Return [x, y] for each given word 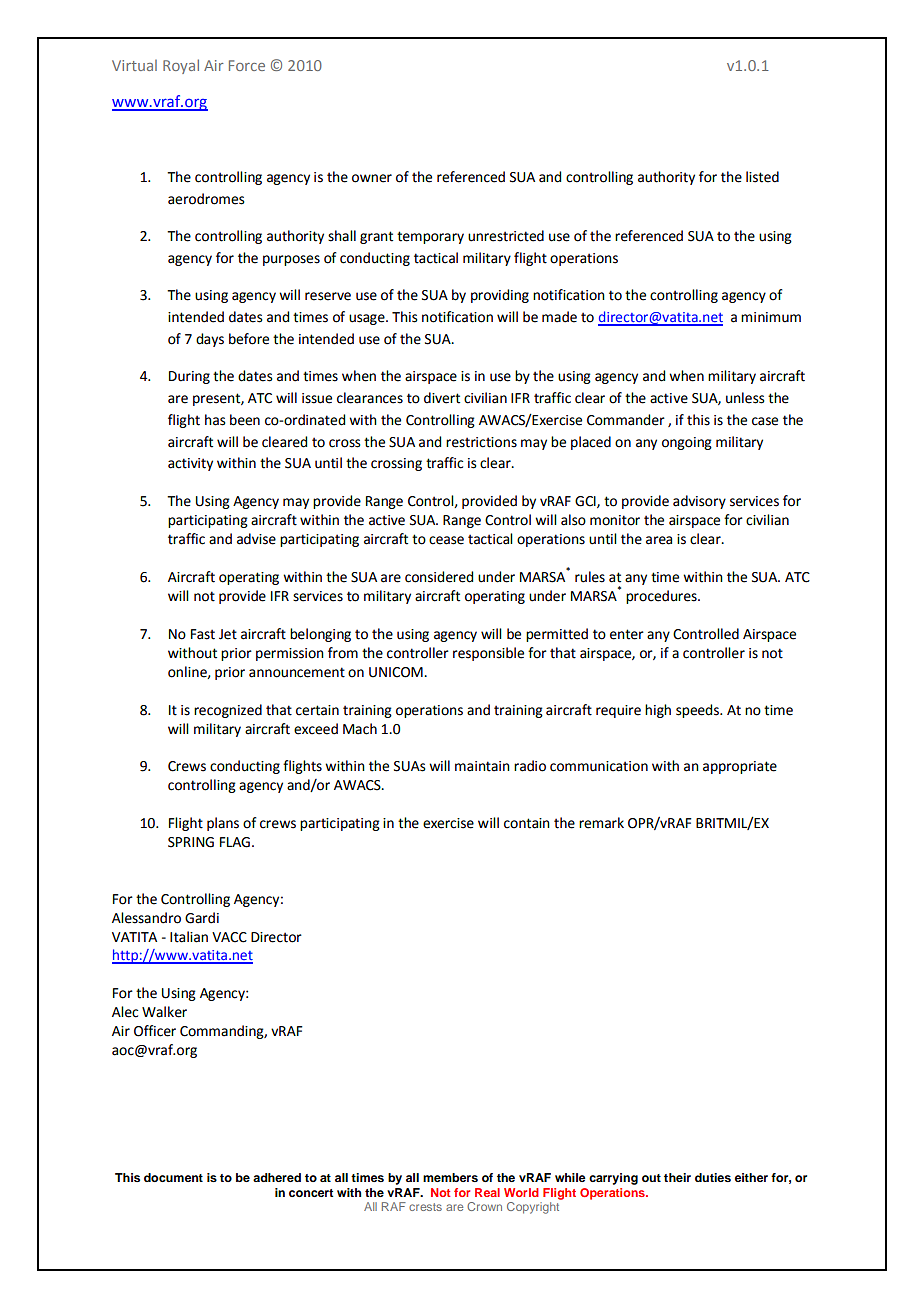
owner [372, 178]
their [677, 1177]
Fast [203, 634]
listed [762, 177]
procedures [662, 597]
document [173, 1177]
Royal [181, 66]
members [450, 1177]
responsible [488, 654]
